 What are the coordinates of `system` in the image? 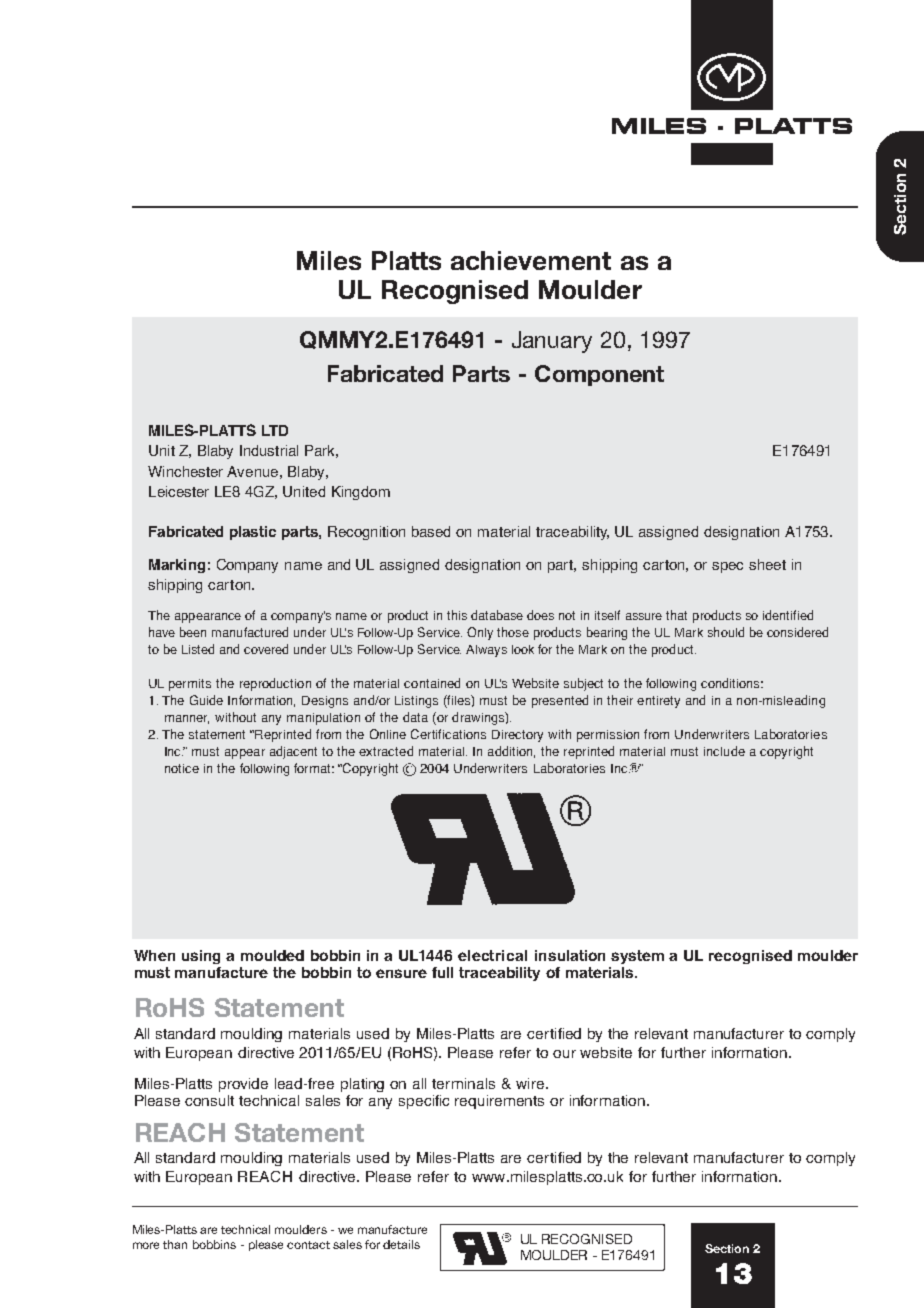 It's located at (637, 957).
